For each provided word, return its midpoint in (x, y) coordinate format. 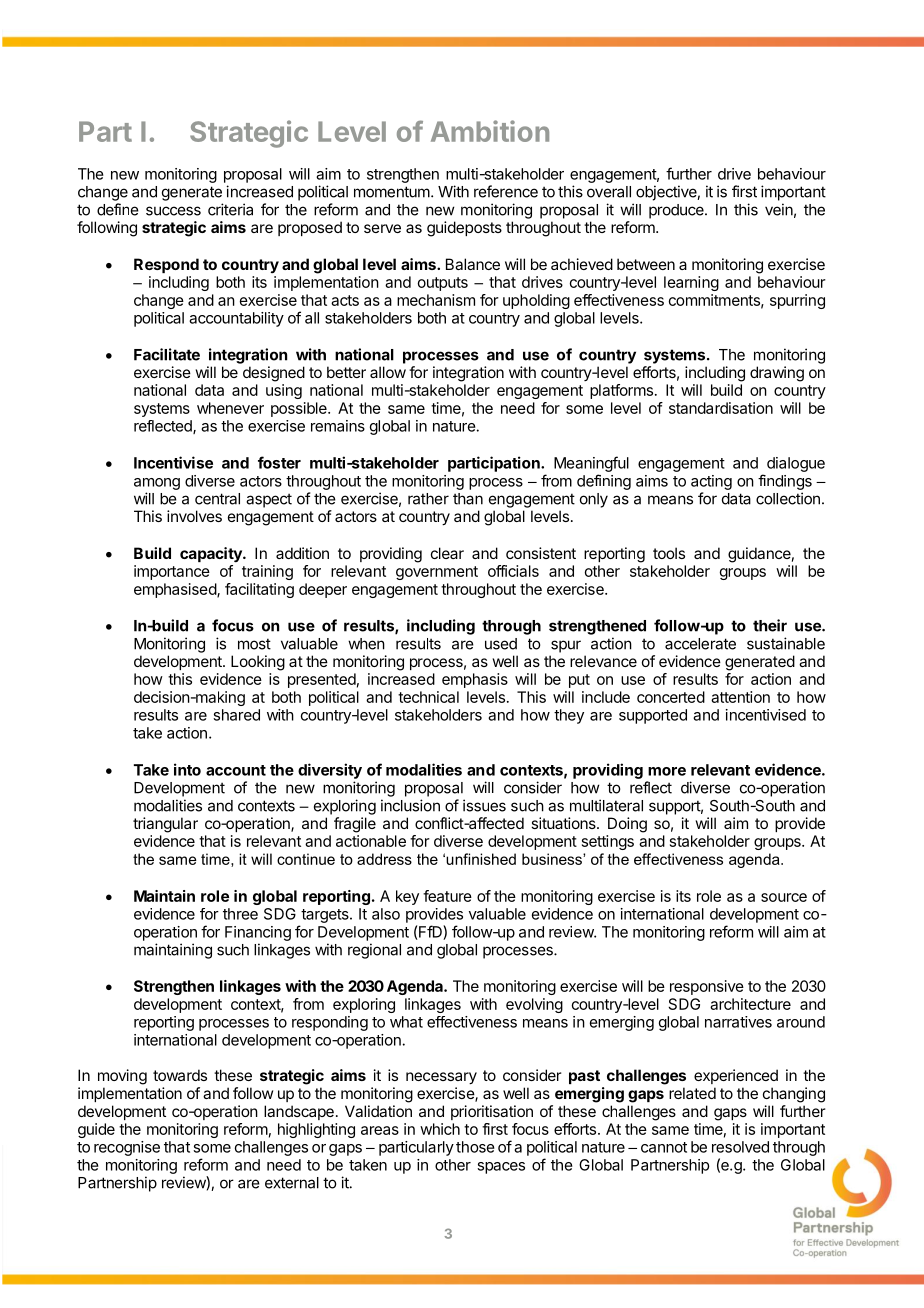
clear (447, 553)
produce (677, 211)
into (187, 769)
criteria (230, 209)
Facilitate (167, 354)
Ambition (490, 131)
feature (447, 896)
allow (388, 372)
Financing (258, 933)
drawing (777, 374)
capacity (212, 555)
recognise (127, 1148)
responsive (707, 987)
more (667, 771)
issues (484, 805)
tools (669, 553)
